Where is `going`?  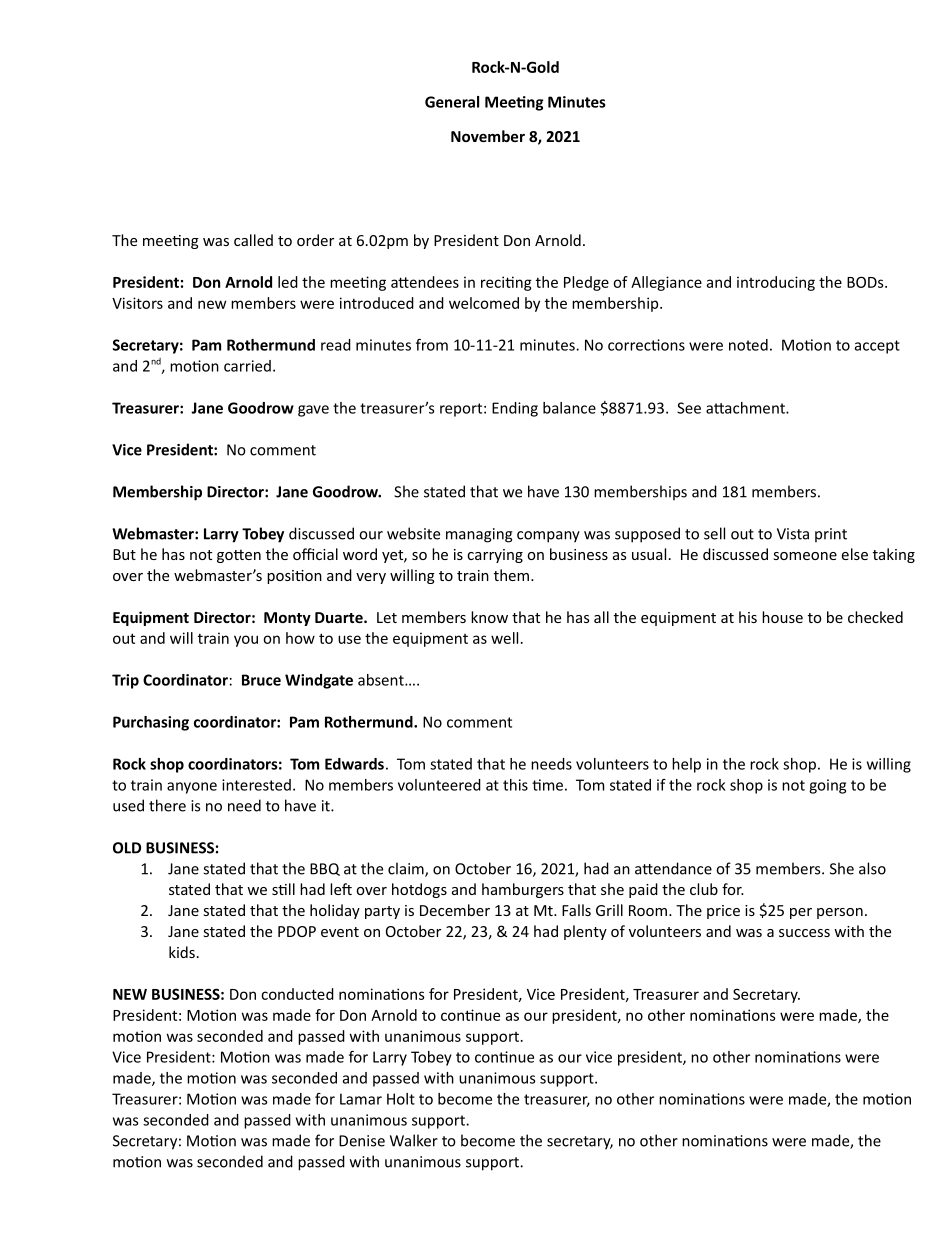
going is located at coordinates (827, 786).
